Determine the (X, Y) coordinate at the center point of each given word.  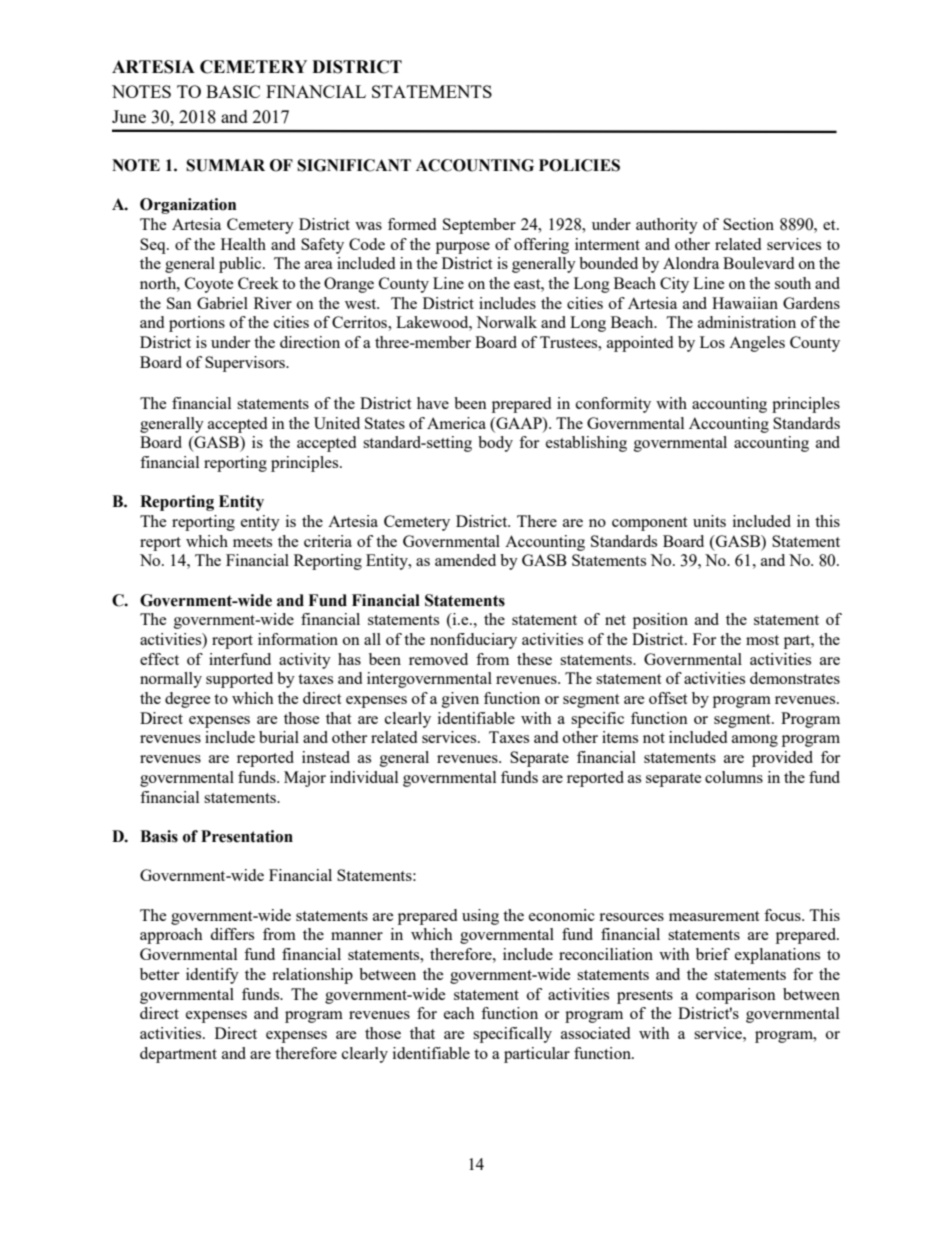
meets (252, 542)
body (495, 444)
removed (438, 659)
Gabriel (222, 303)
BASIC (233, 91)
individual (364, 777)
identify (212, 976)
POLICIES (579, 165)
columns (734, 777)
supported (239, 680)
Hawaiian (745, 303)
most (762, 640)
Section (748, 224)
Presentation (247, 836)
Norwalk (506, 322)
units (709, 521)
